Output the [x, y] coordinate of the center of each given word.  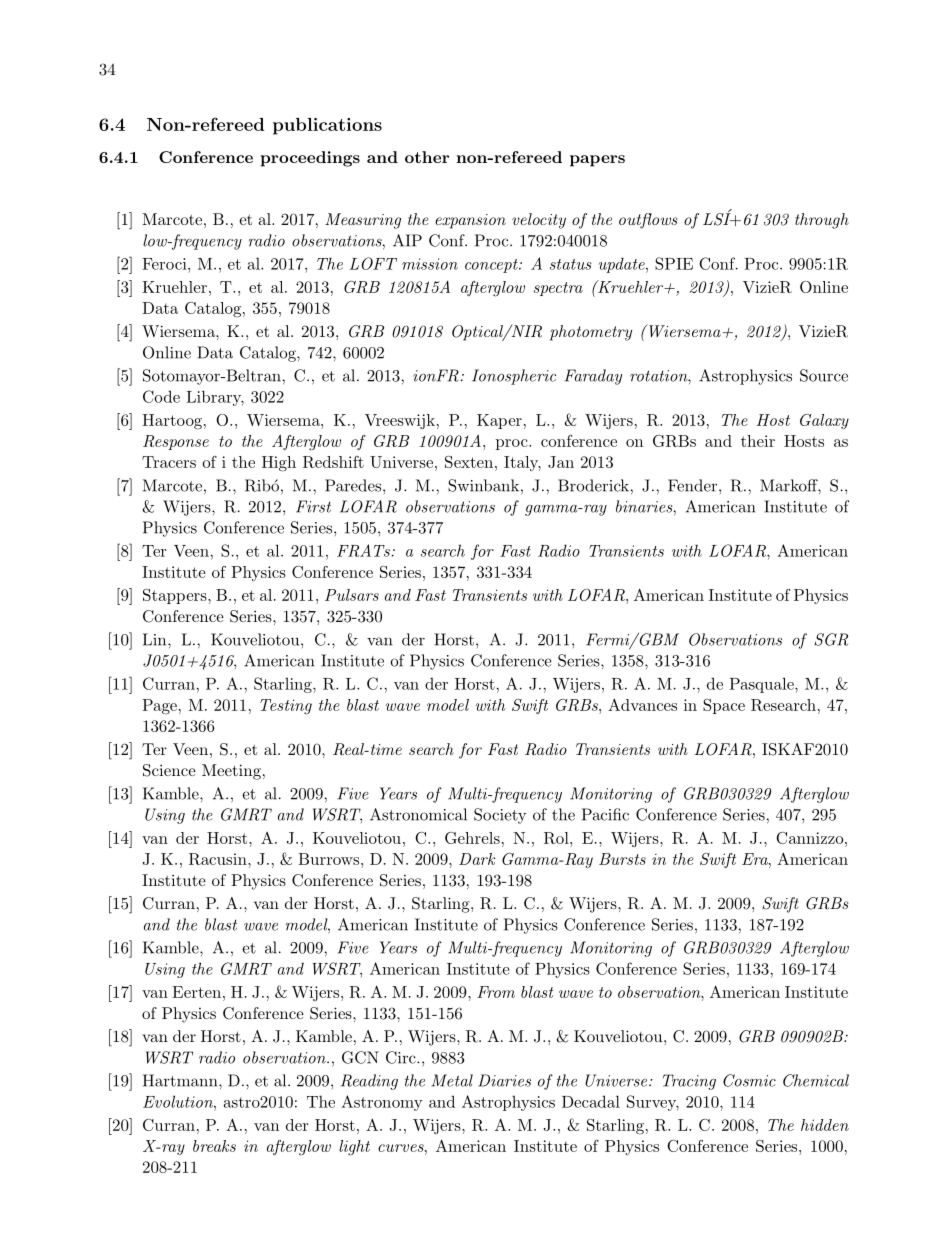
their [758, 441]
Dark [477, 859]
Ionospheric [514, 377]
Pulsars [352, 595]
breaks [214, 1146]
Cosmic [749, 1080]
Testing [286, 707]
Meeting [231, 772]
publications [327, 126]
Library [215, 398]
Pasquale [762, 685]
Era [756, 859]
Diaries [504, 1080]
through [822, 221]
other [427, 157]
